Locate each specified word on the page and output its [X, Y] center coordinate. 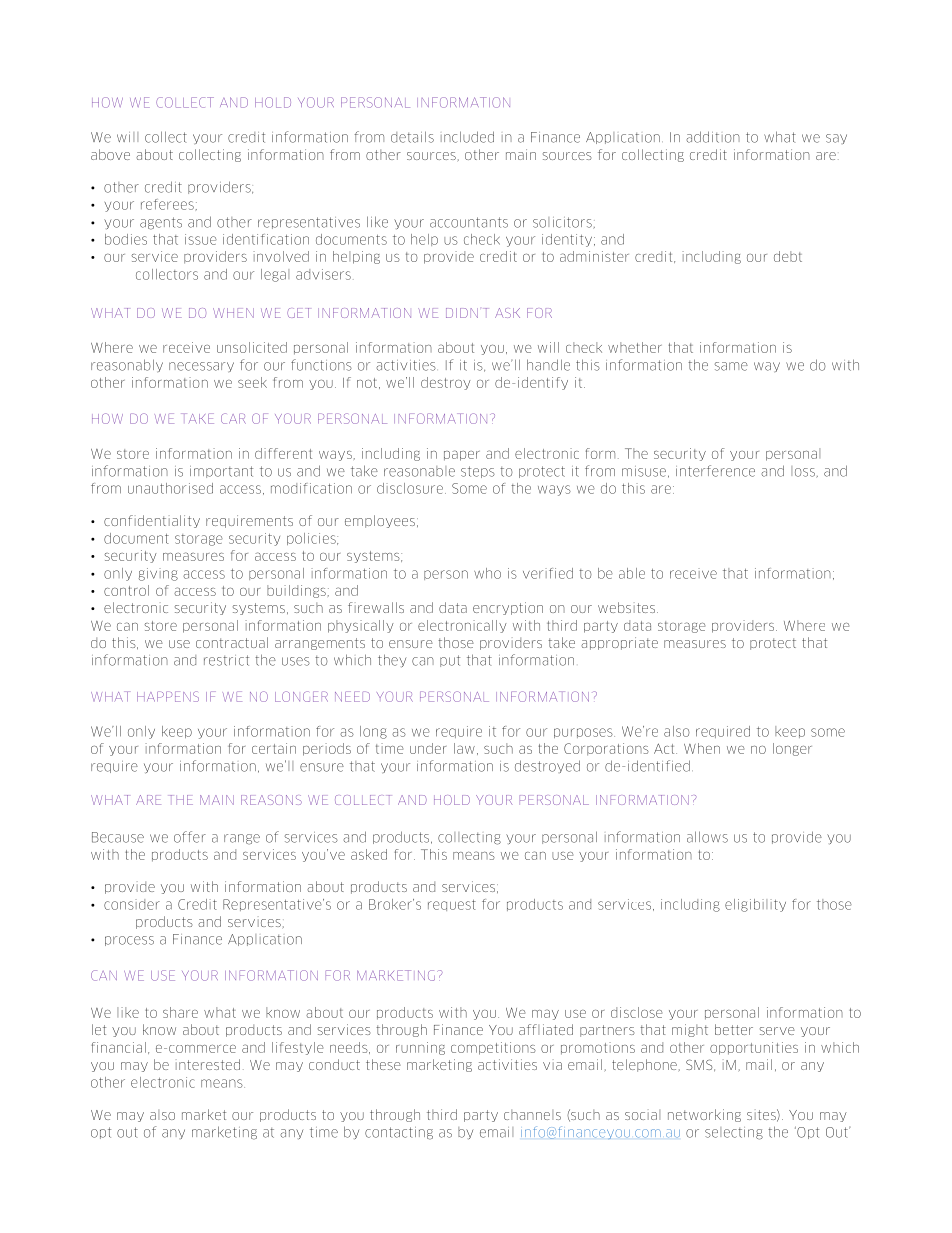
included [467, 137]
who [487, 573]
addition [713, 137]
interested [208, 1064]
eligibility [755, 905]
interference [715, 471]
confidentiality [152, 521]
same [731, 366]
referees [167, 204]
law [464, 748]
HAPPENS [168, 696]
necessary [201, 367]
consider [132, 904]
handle [548, 365]
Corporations [606, 749]
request [452, 905]
